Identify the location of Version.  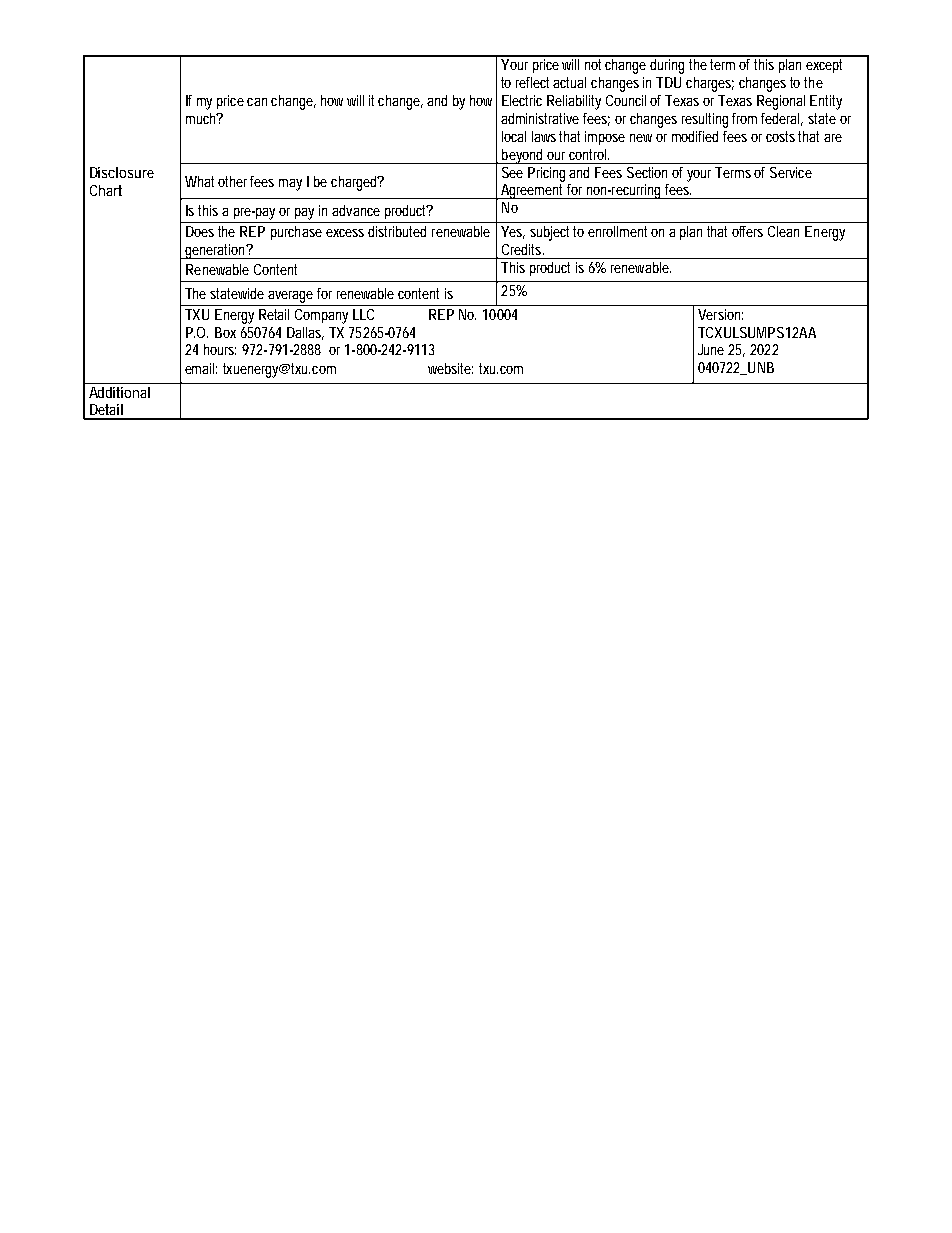
(720, 314).
